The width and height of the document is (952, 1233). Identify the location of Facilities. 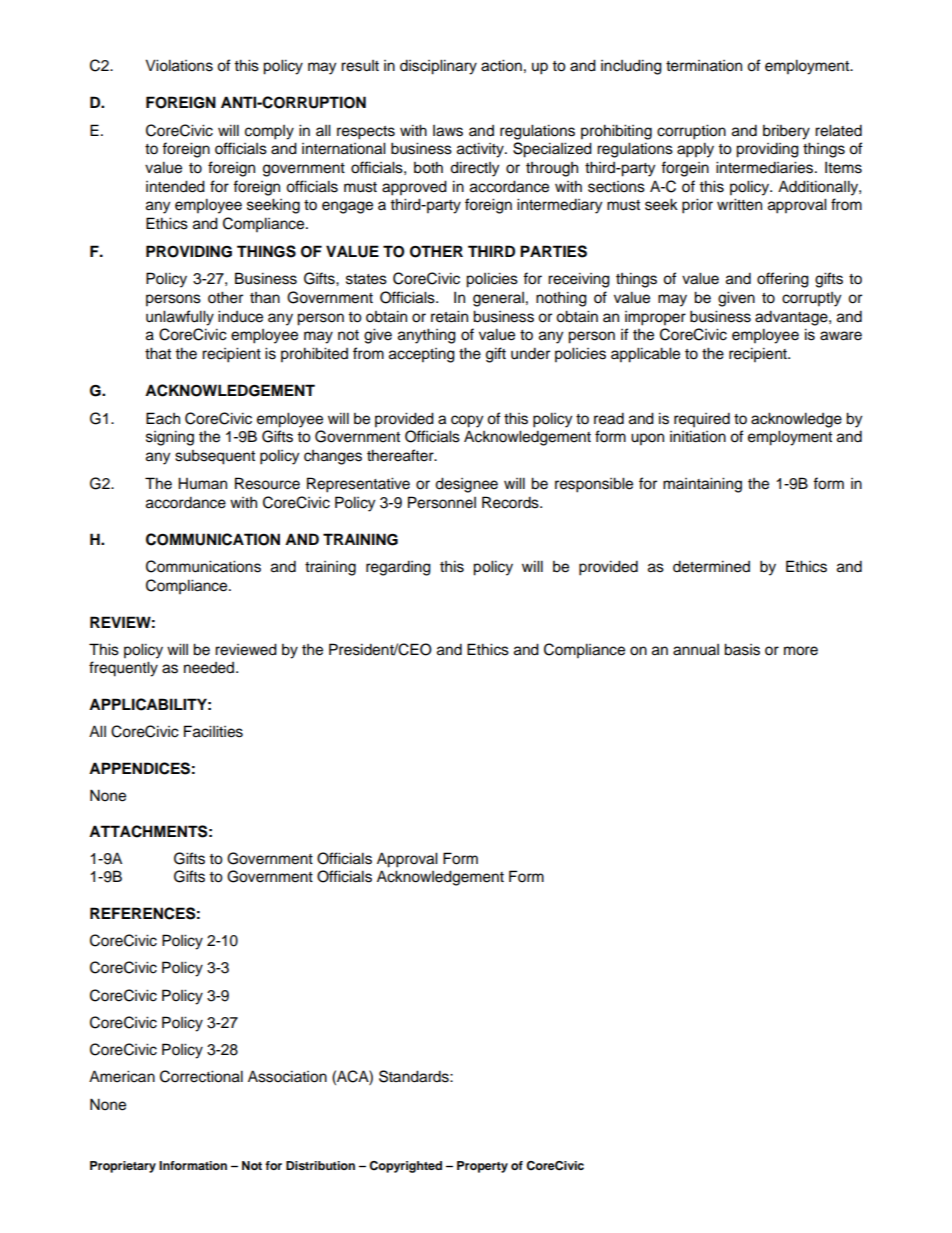
(213, 731).
